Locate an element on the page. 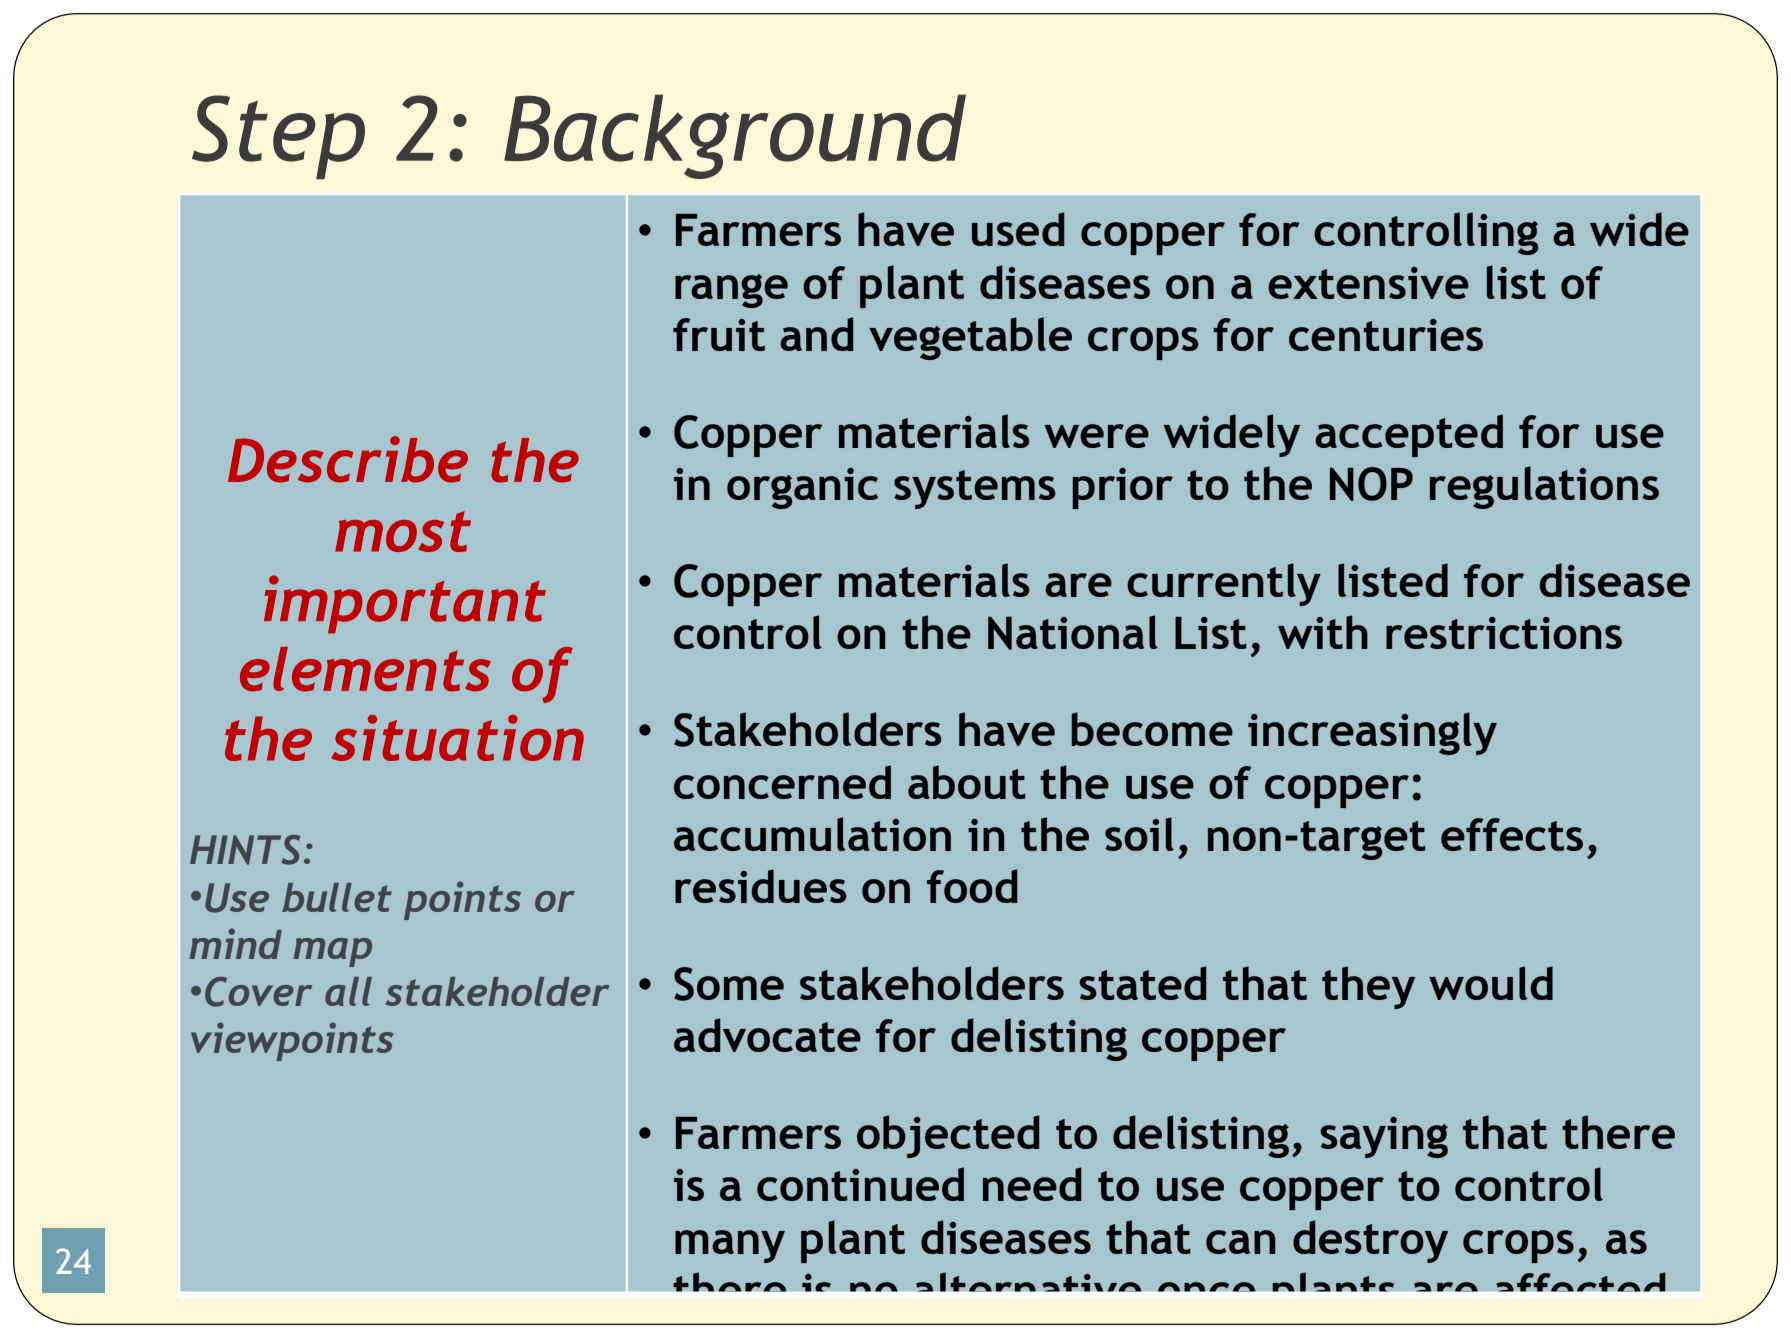 The image size is (1791, 1343). most is located at coordinates (403, 531).
